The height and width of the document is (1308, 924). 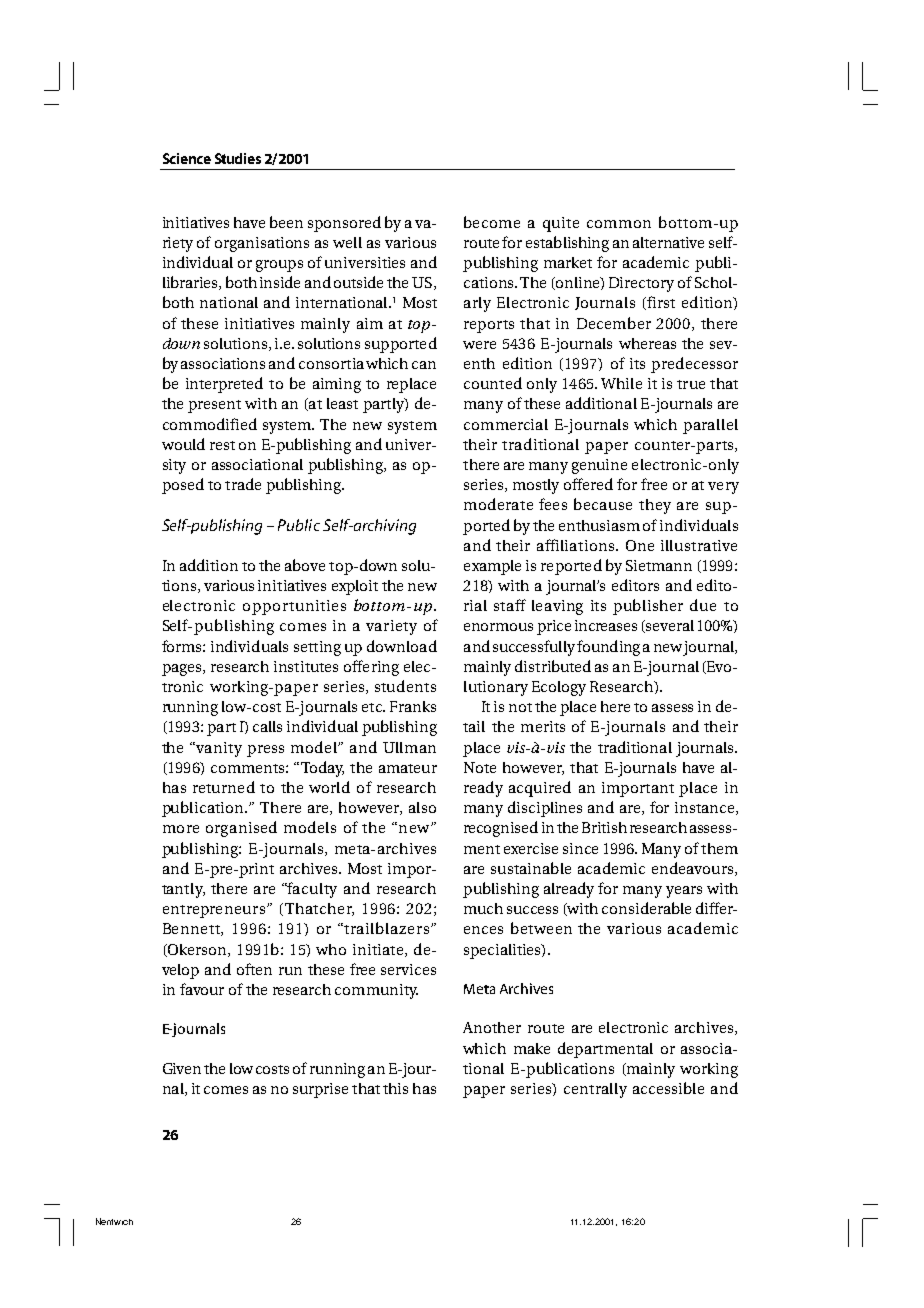 I want to click on true, so click(x=691, y=384).
